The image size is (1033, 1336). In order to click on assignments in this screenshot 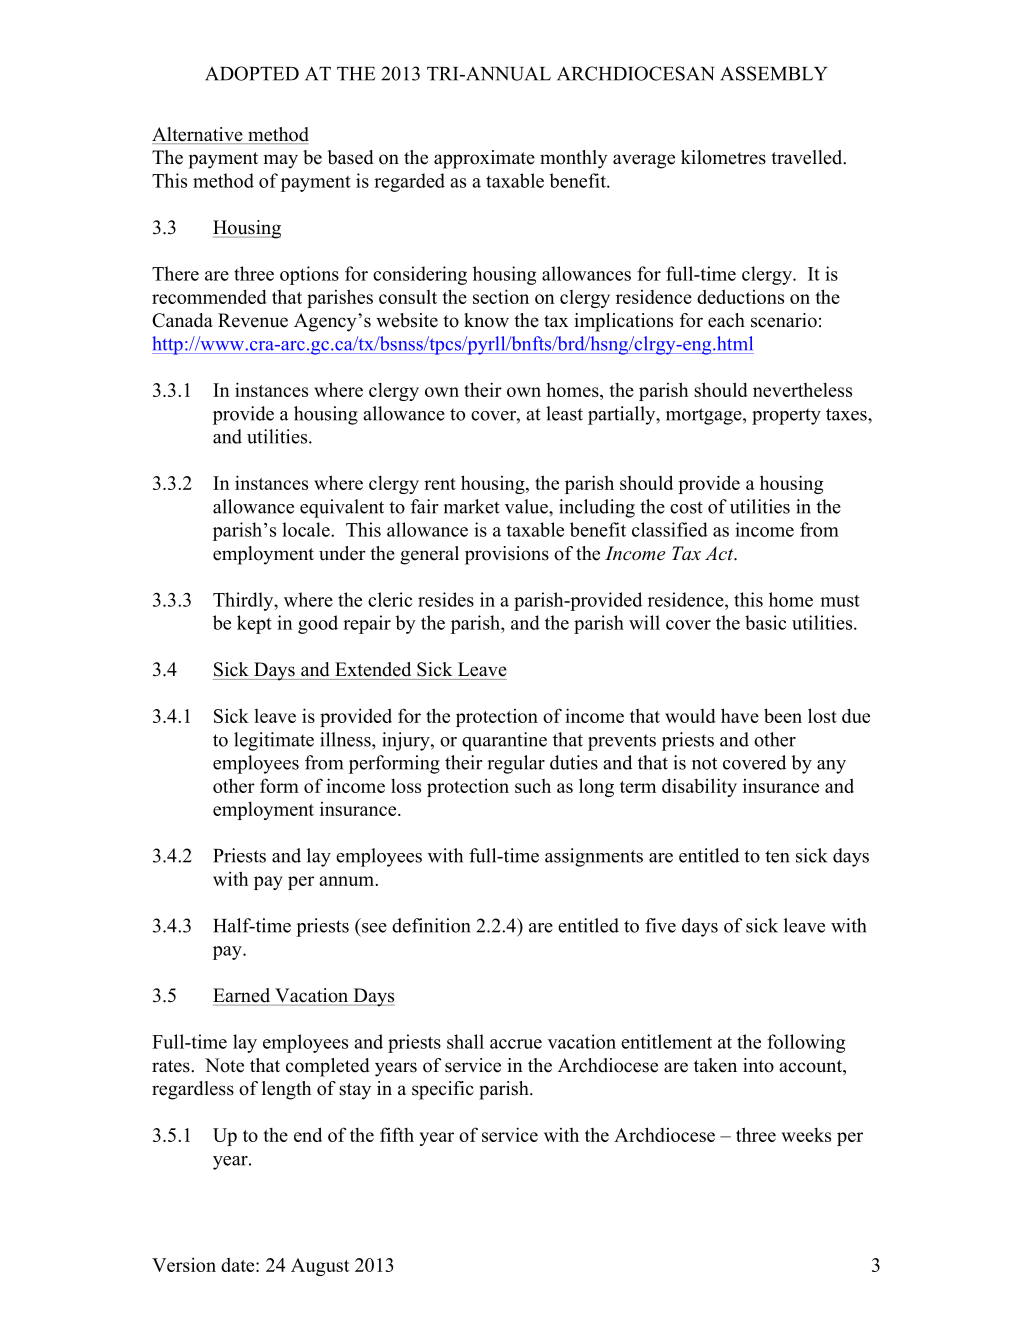, I will do `click(594, 857)`.
